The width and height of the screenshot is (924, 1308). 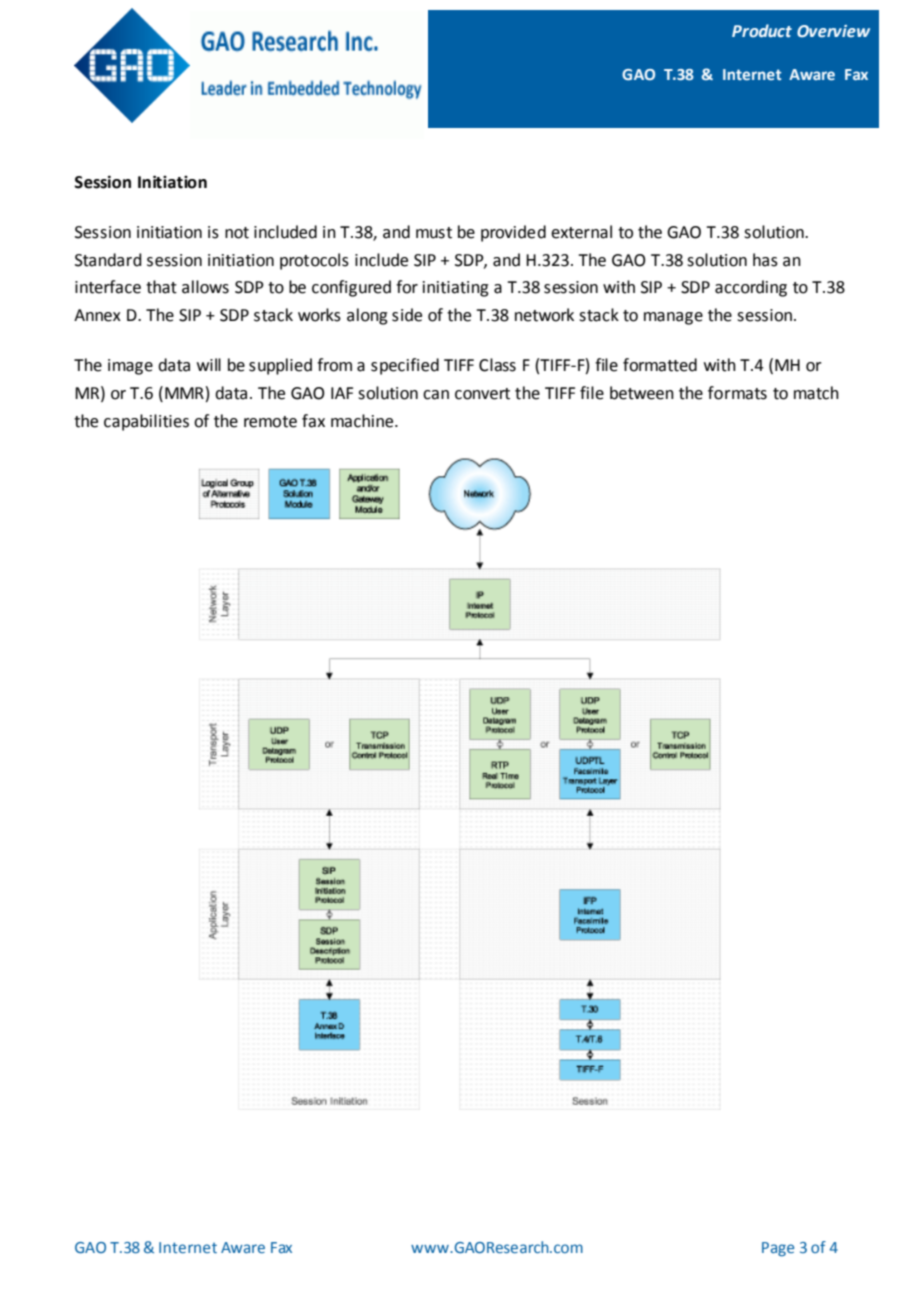 What do you see at coordinates (237, 233) in the screenshot?
I see `not` at bounding box center [237, 233].
